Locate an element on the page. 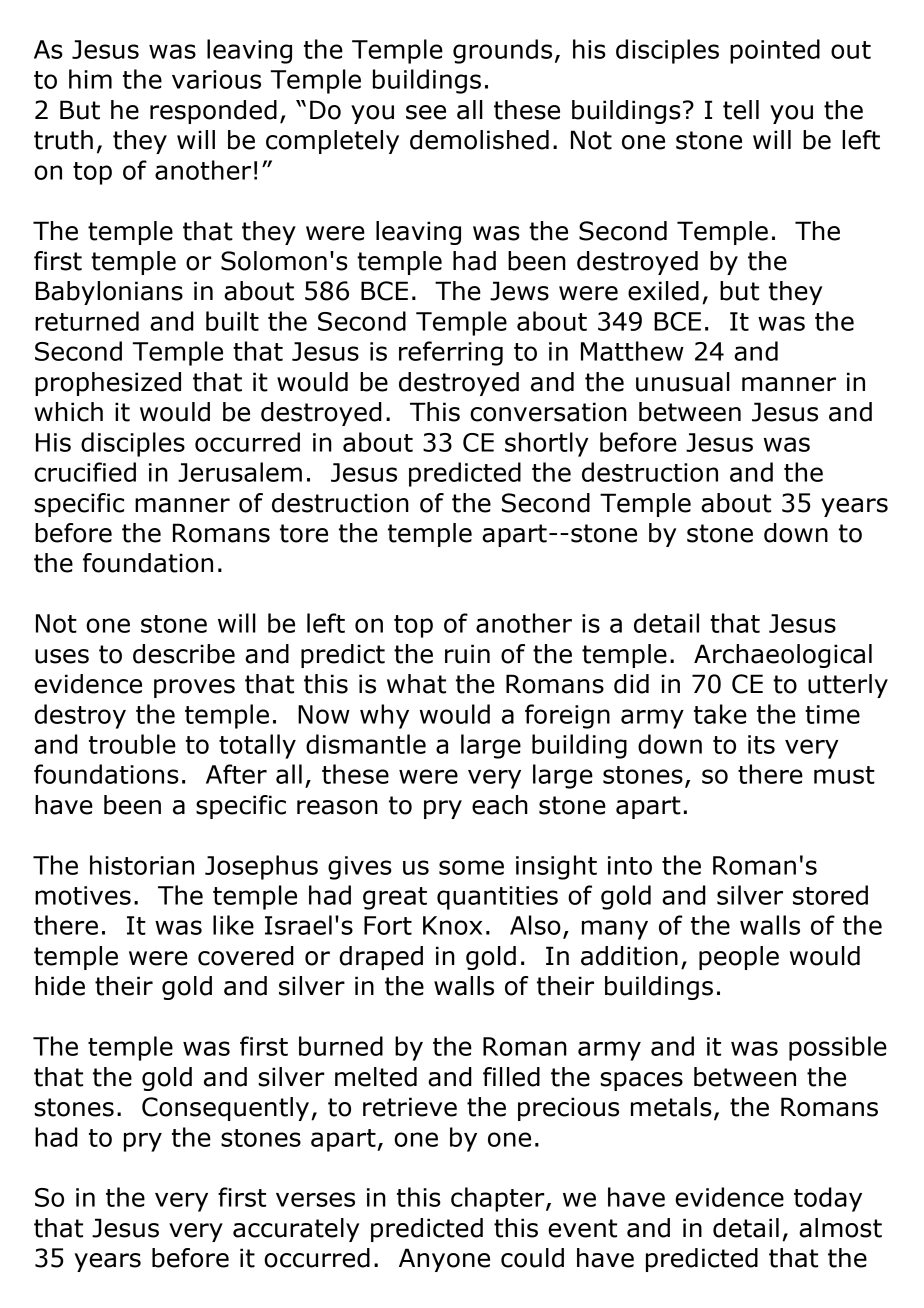 Image resolution: width=924 pixels, height=1308 pixels. describe is located at coordinates (184, 654).
